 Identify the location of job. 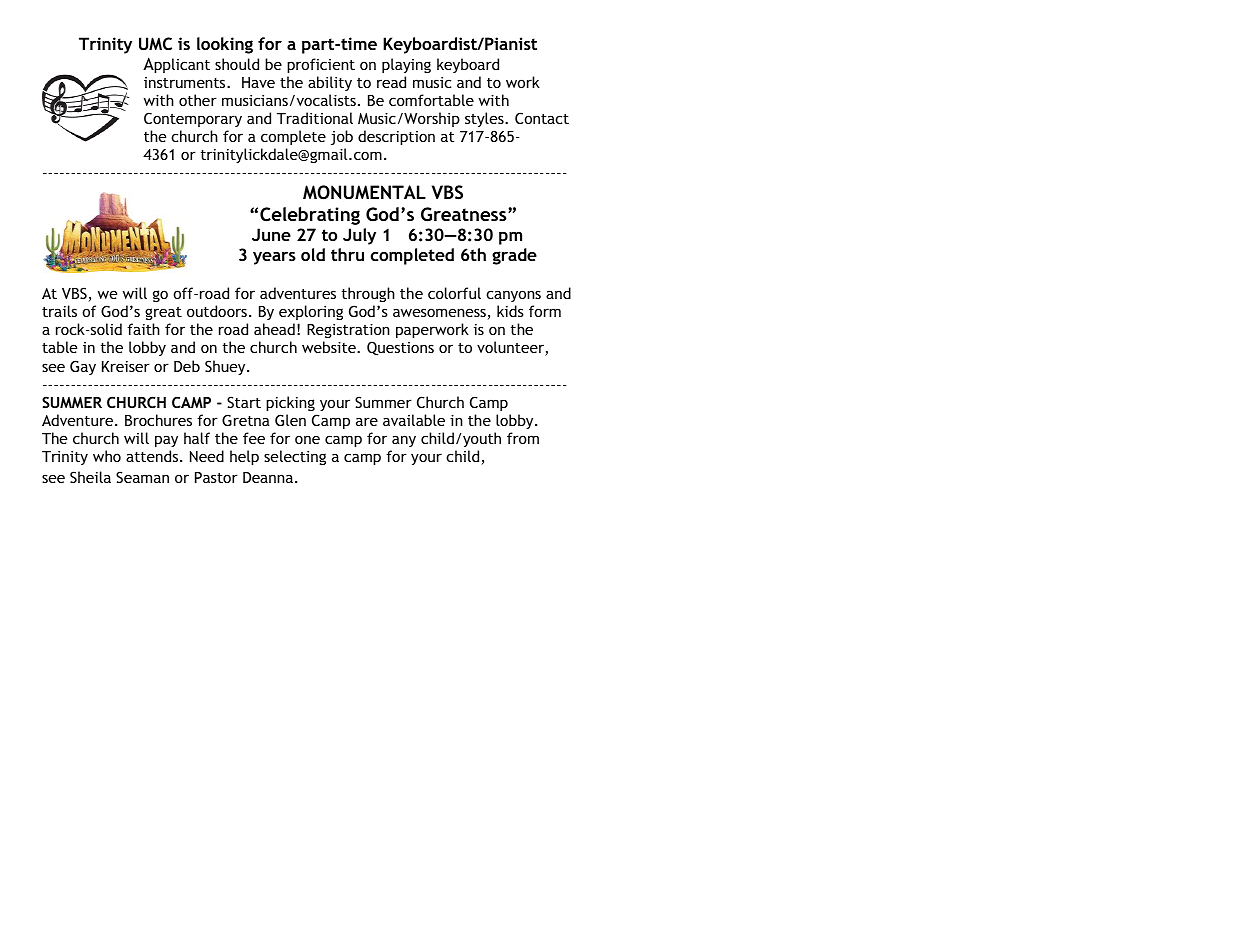
(342, 137).
